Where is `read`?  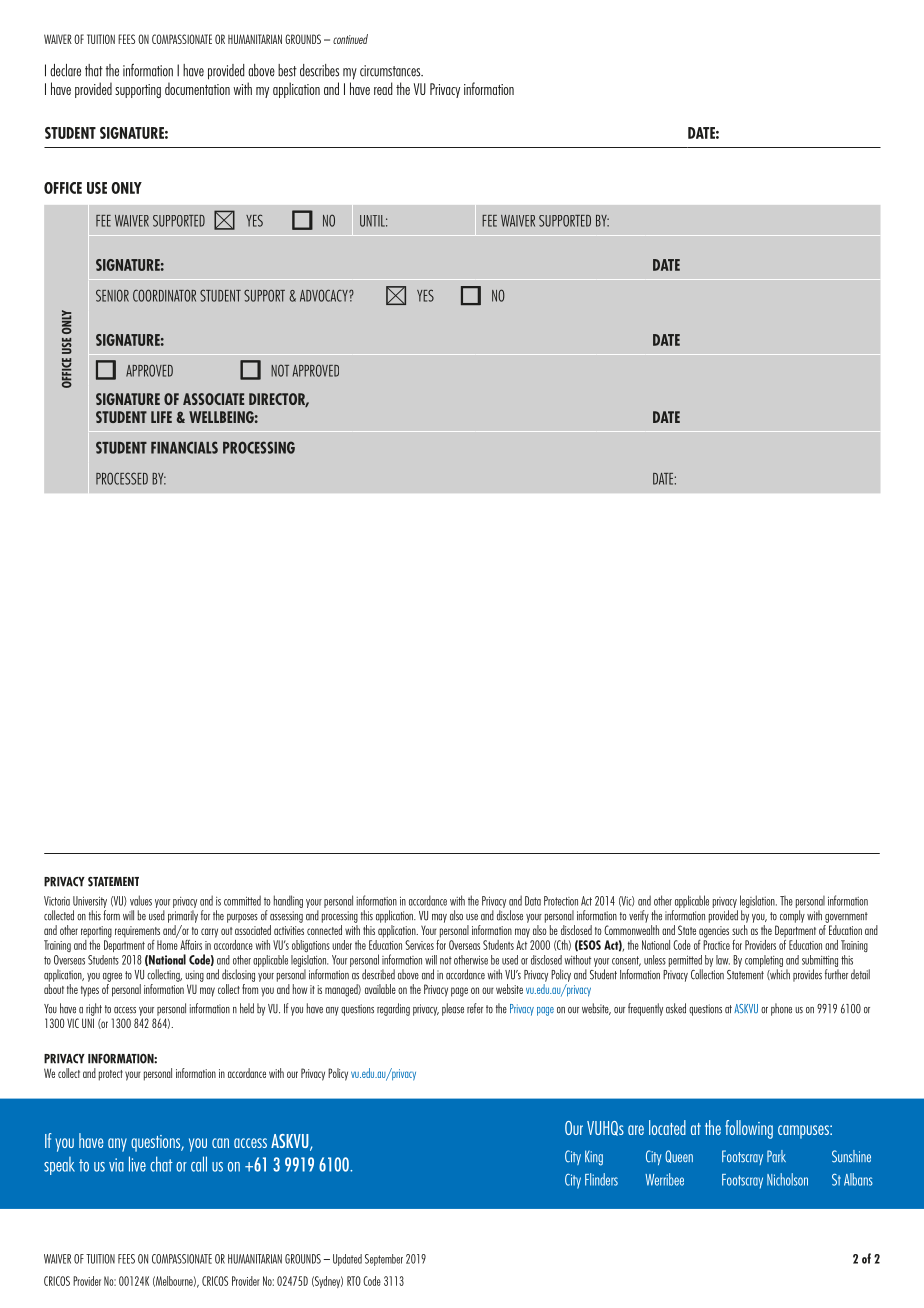
read is located at coordinates (383, 88).
